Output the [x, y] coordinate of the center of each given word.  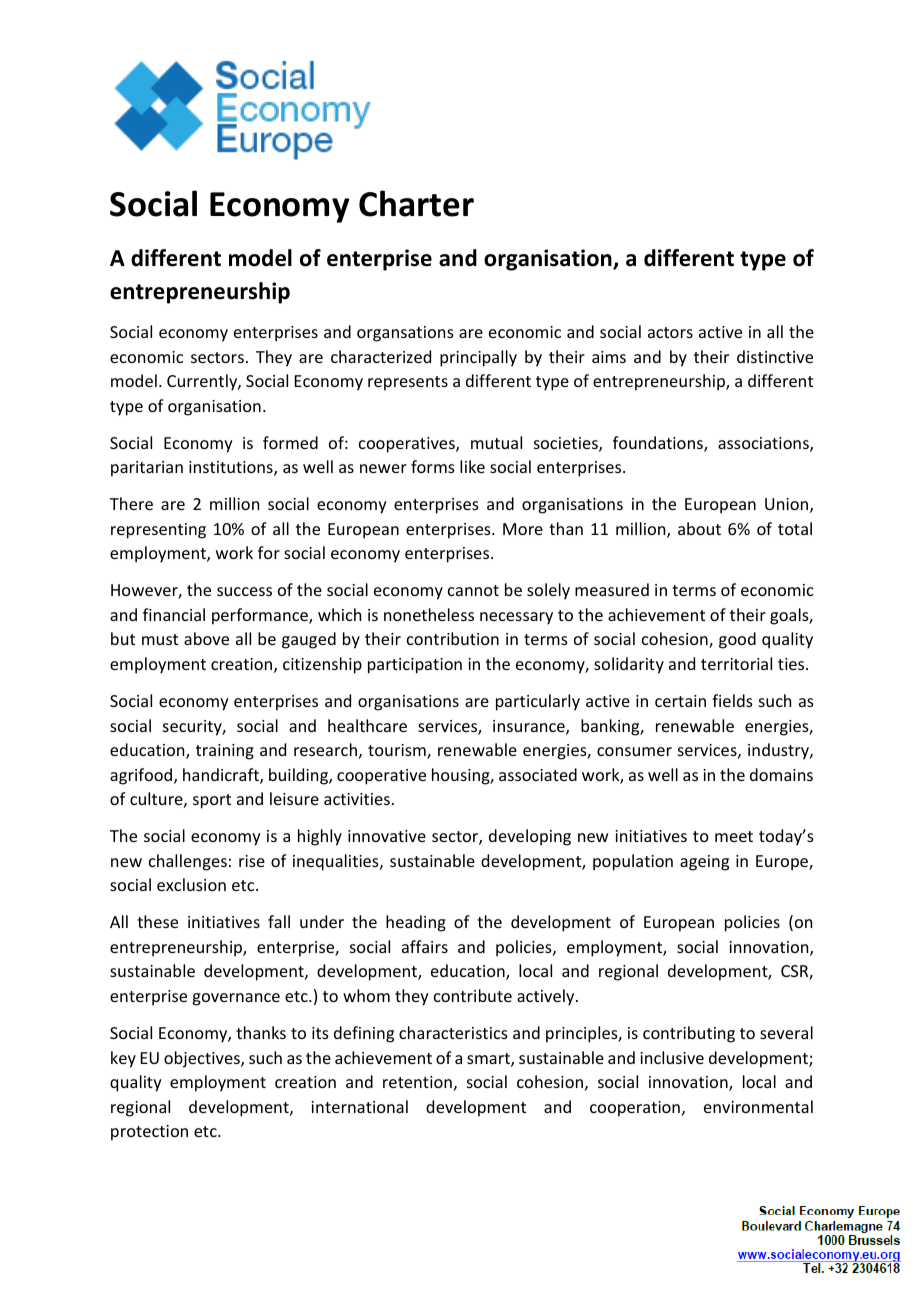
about [699, 528]
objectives [203, 1059]
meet [734, 836]
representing [158, 531]
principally [478, 358]
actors [670, 332]
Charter [416, 203]
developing [530, 837]
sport [212, 801]
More [523, 529]
